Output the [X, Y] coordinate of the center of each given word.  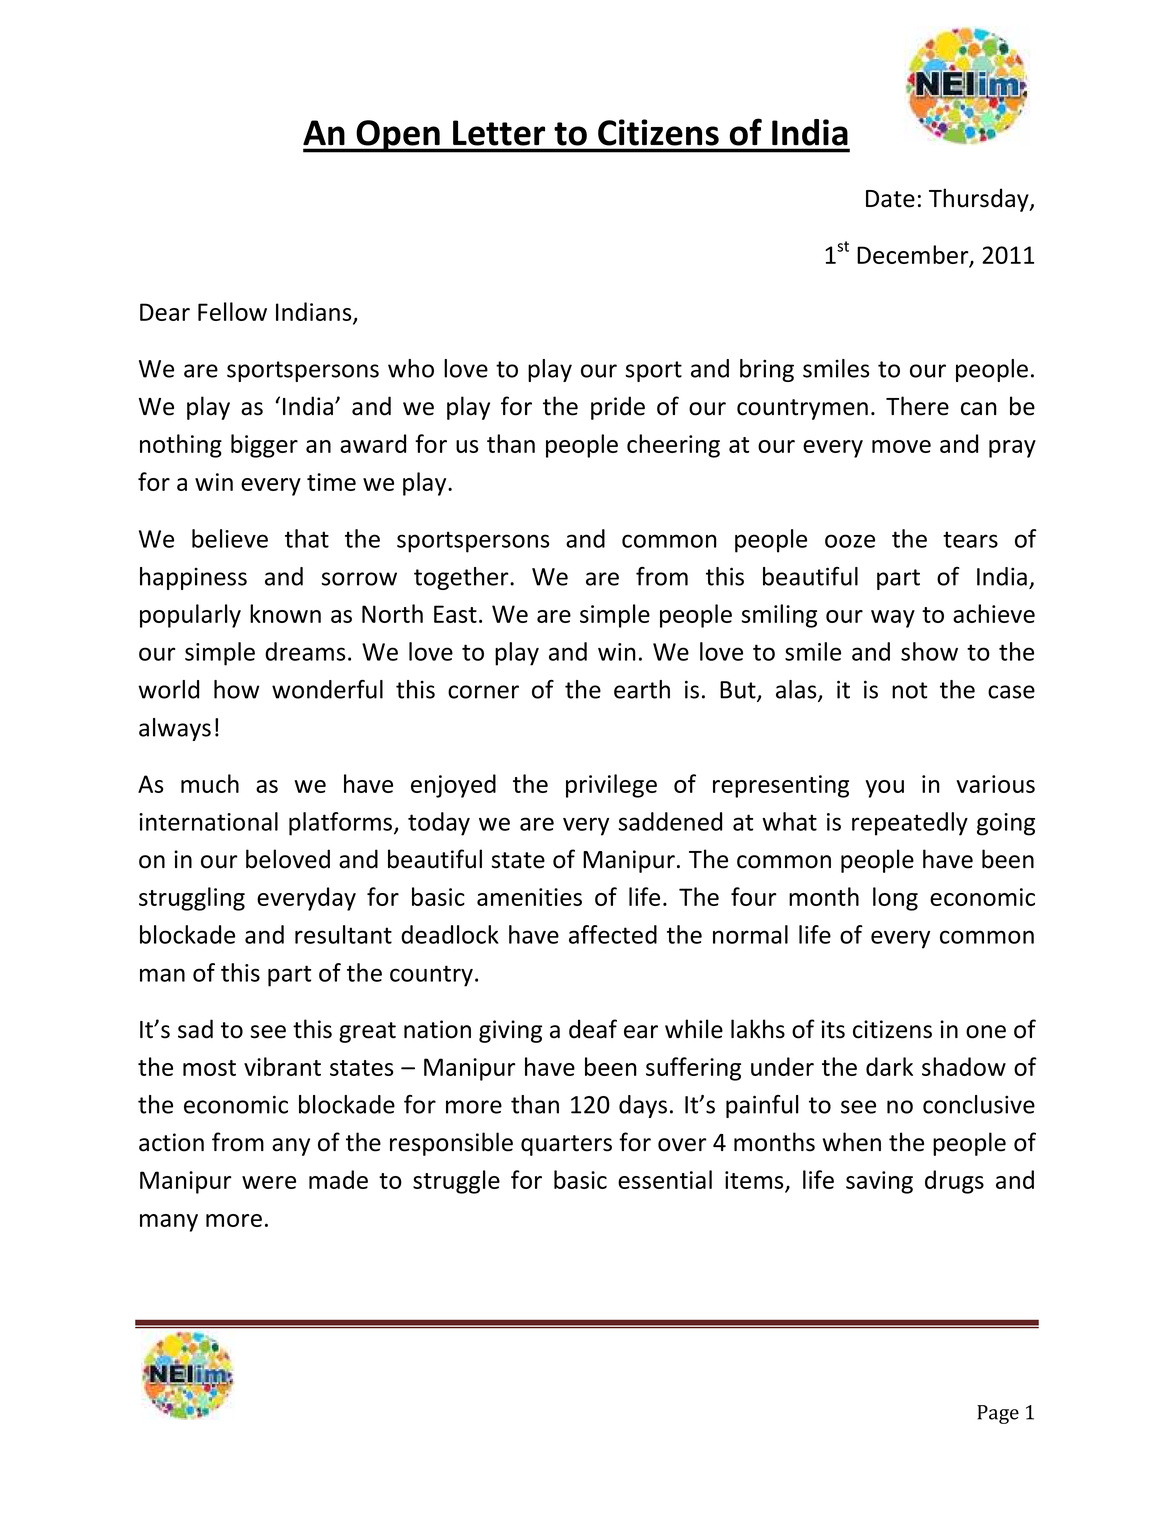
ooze [850, 541]
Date [890, 199]
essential [665, 1179]
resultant [343, 934]
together [462, 578]
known [285, 613]
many [169, 1223]
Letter [499, 133]
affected [613, 934]
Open [398, 136]
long [895, 899]
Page [998, 1414]
